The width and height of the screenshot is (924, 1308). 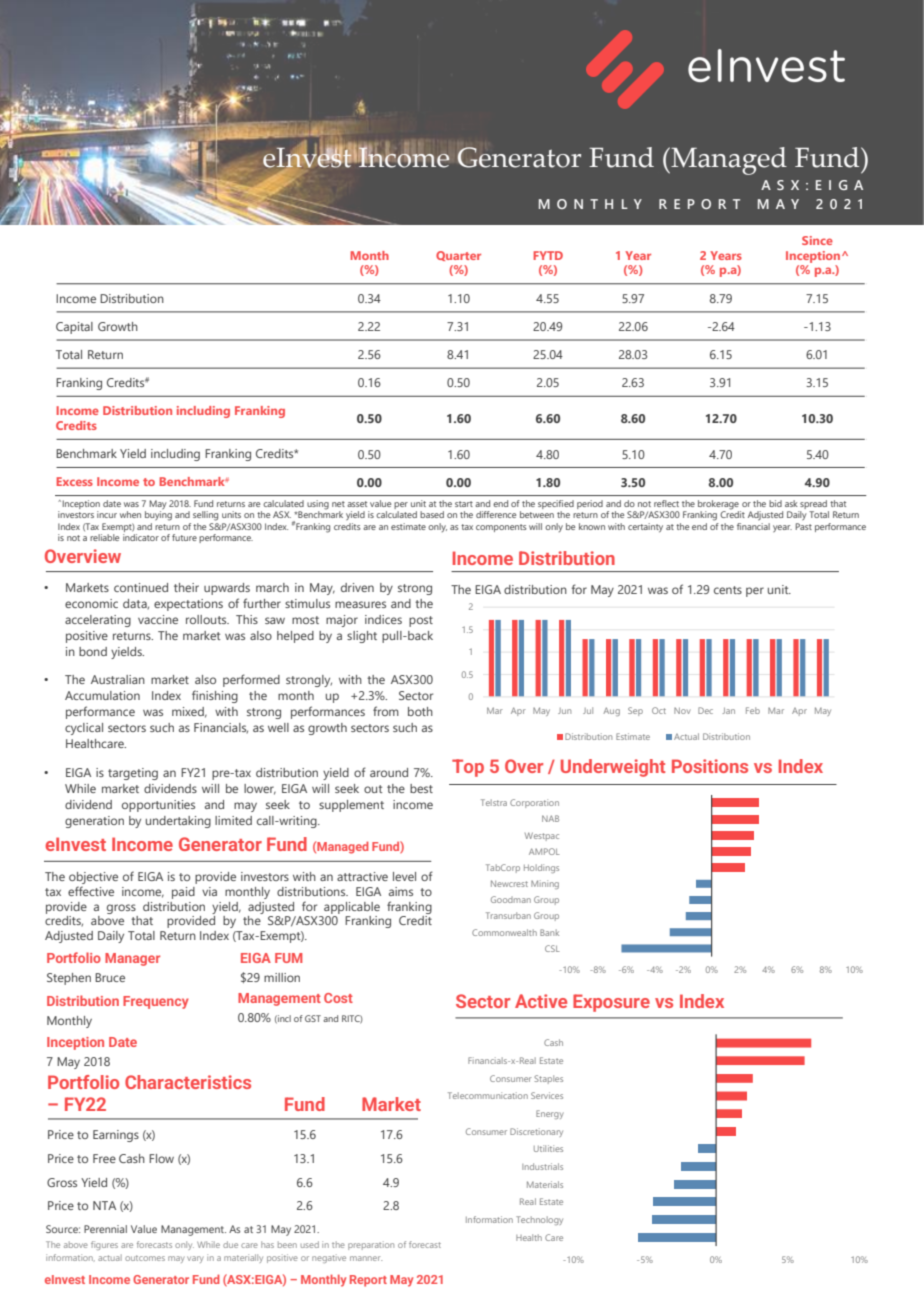 I want to click on Since, so click(x=817, y=240).
